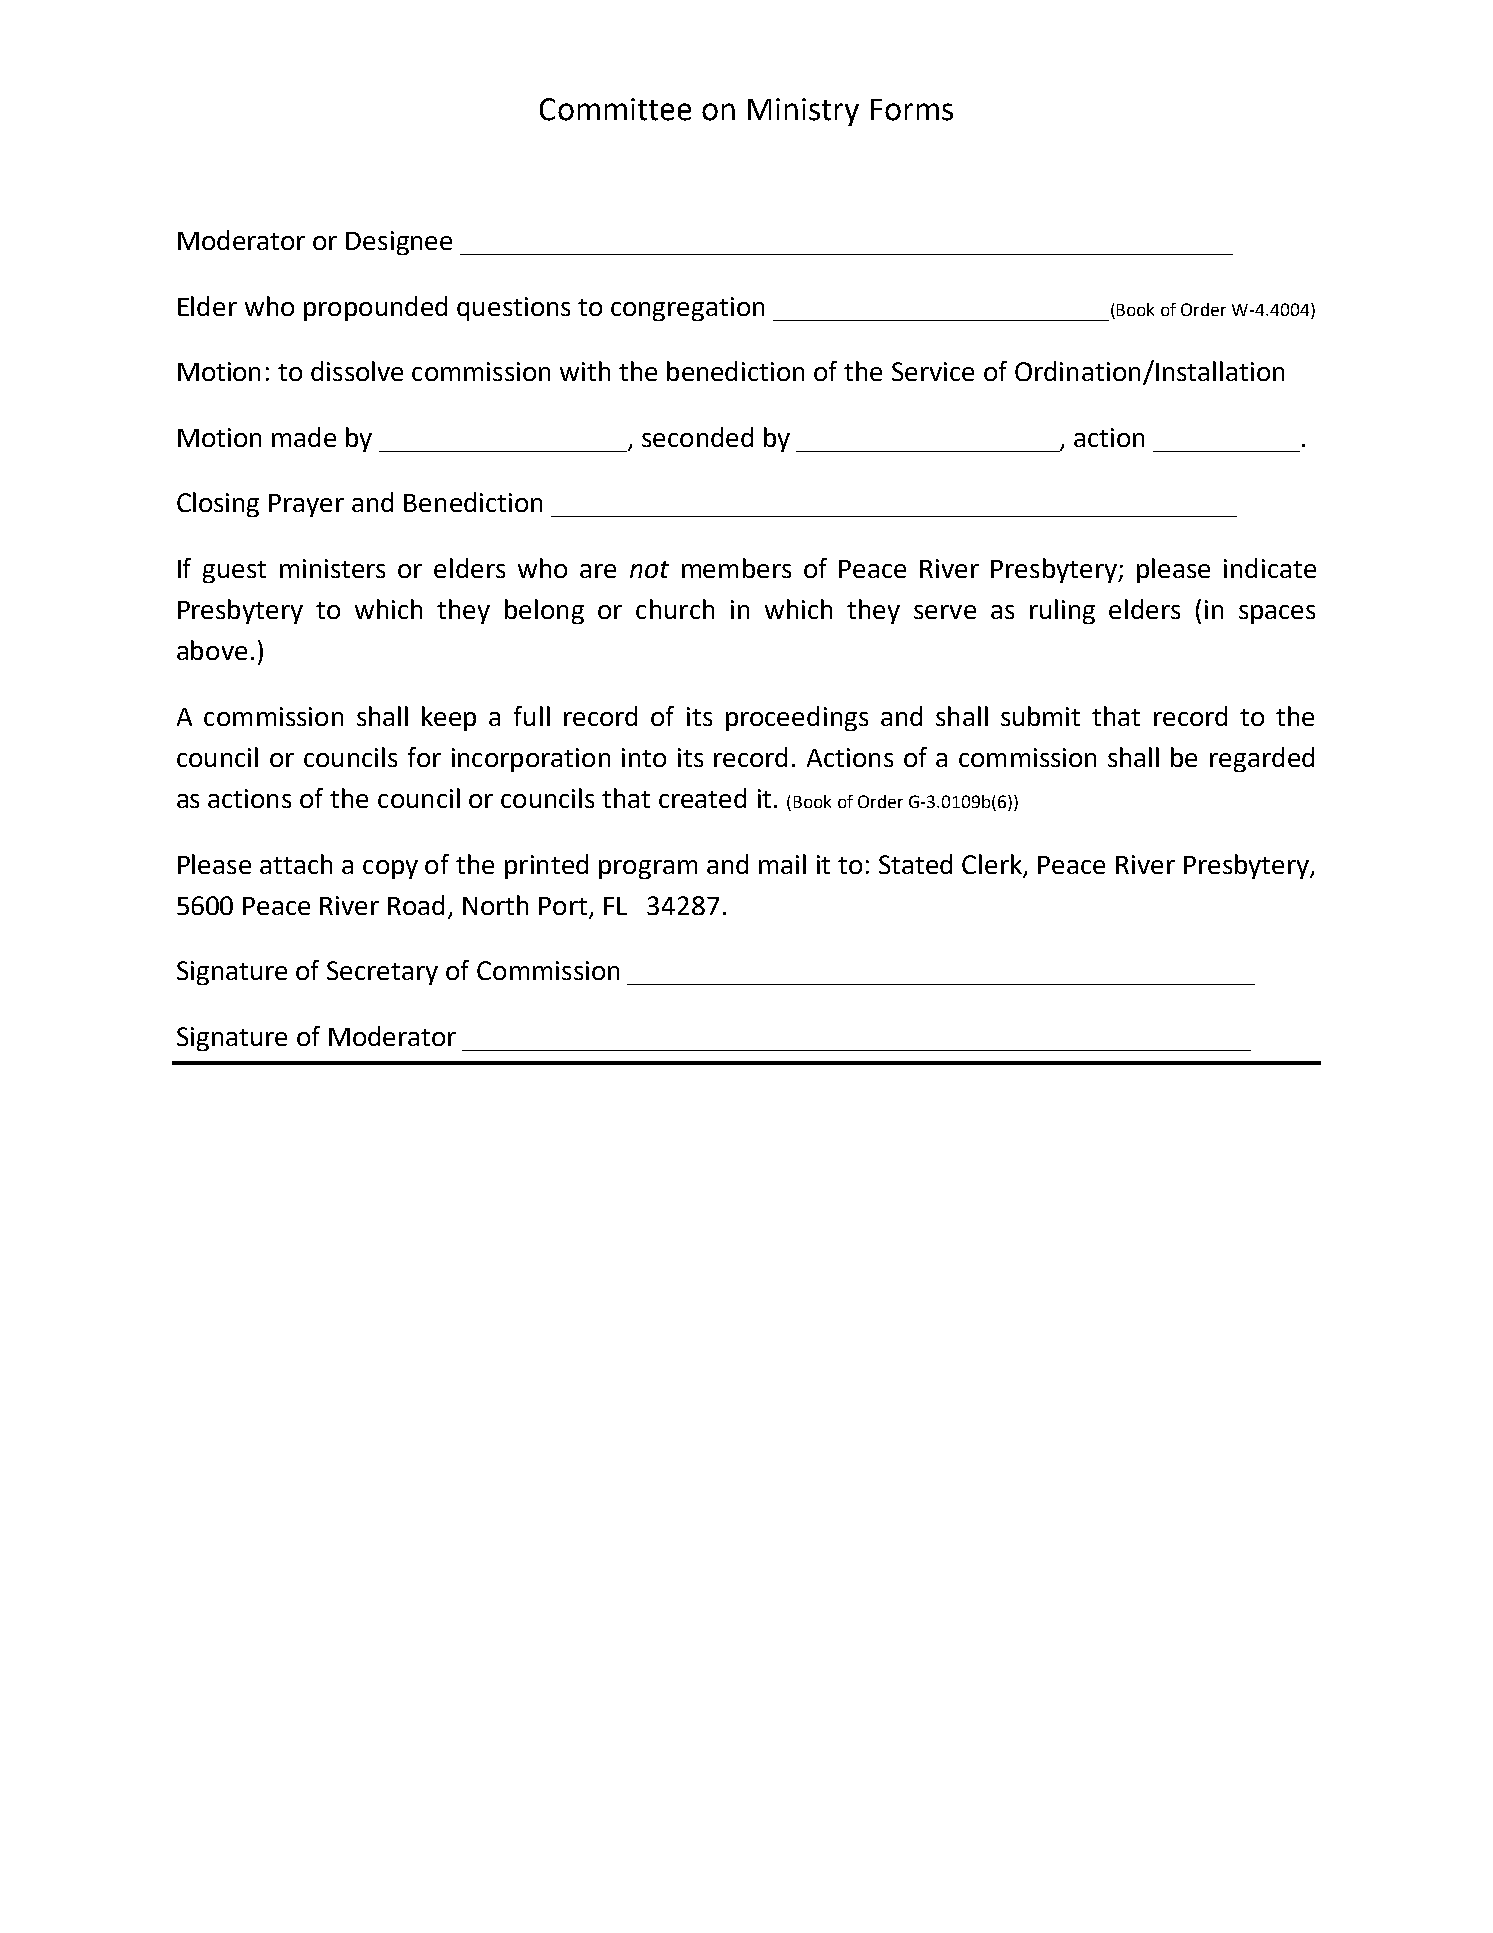 The width and height of the page is (1493, 1933). I want to click on Forms, so click(912, 110).
